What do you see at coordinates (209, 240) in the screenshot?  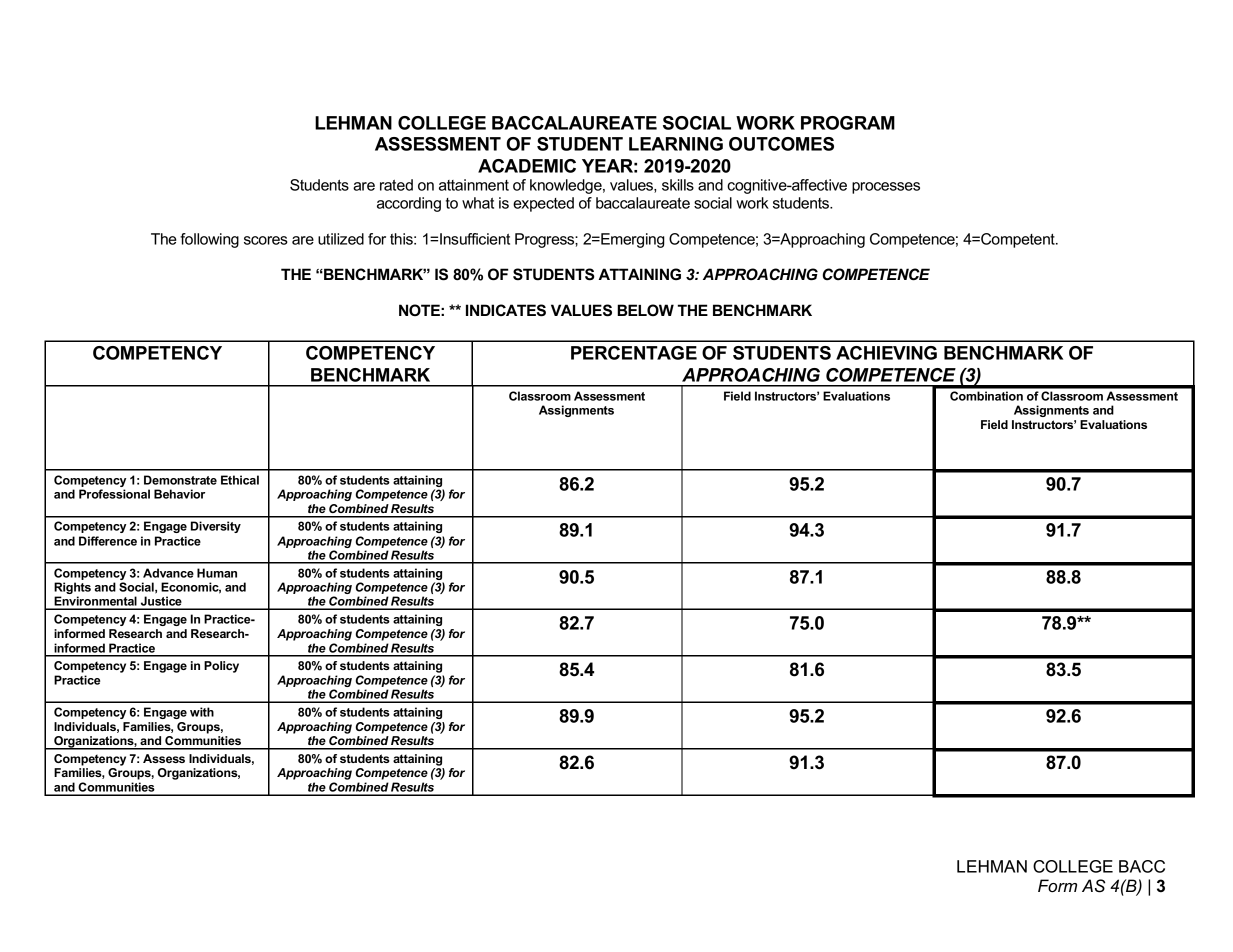 I see `following` at bounding box center [209, 240].
